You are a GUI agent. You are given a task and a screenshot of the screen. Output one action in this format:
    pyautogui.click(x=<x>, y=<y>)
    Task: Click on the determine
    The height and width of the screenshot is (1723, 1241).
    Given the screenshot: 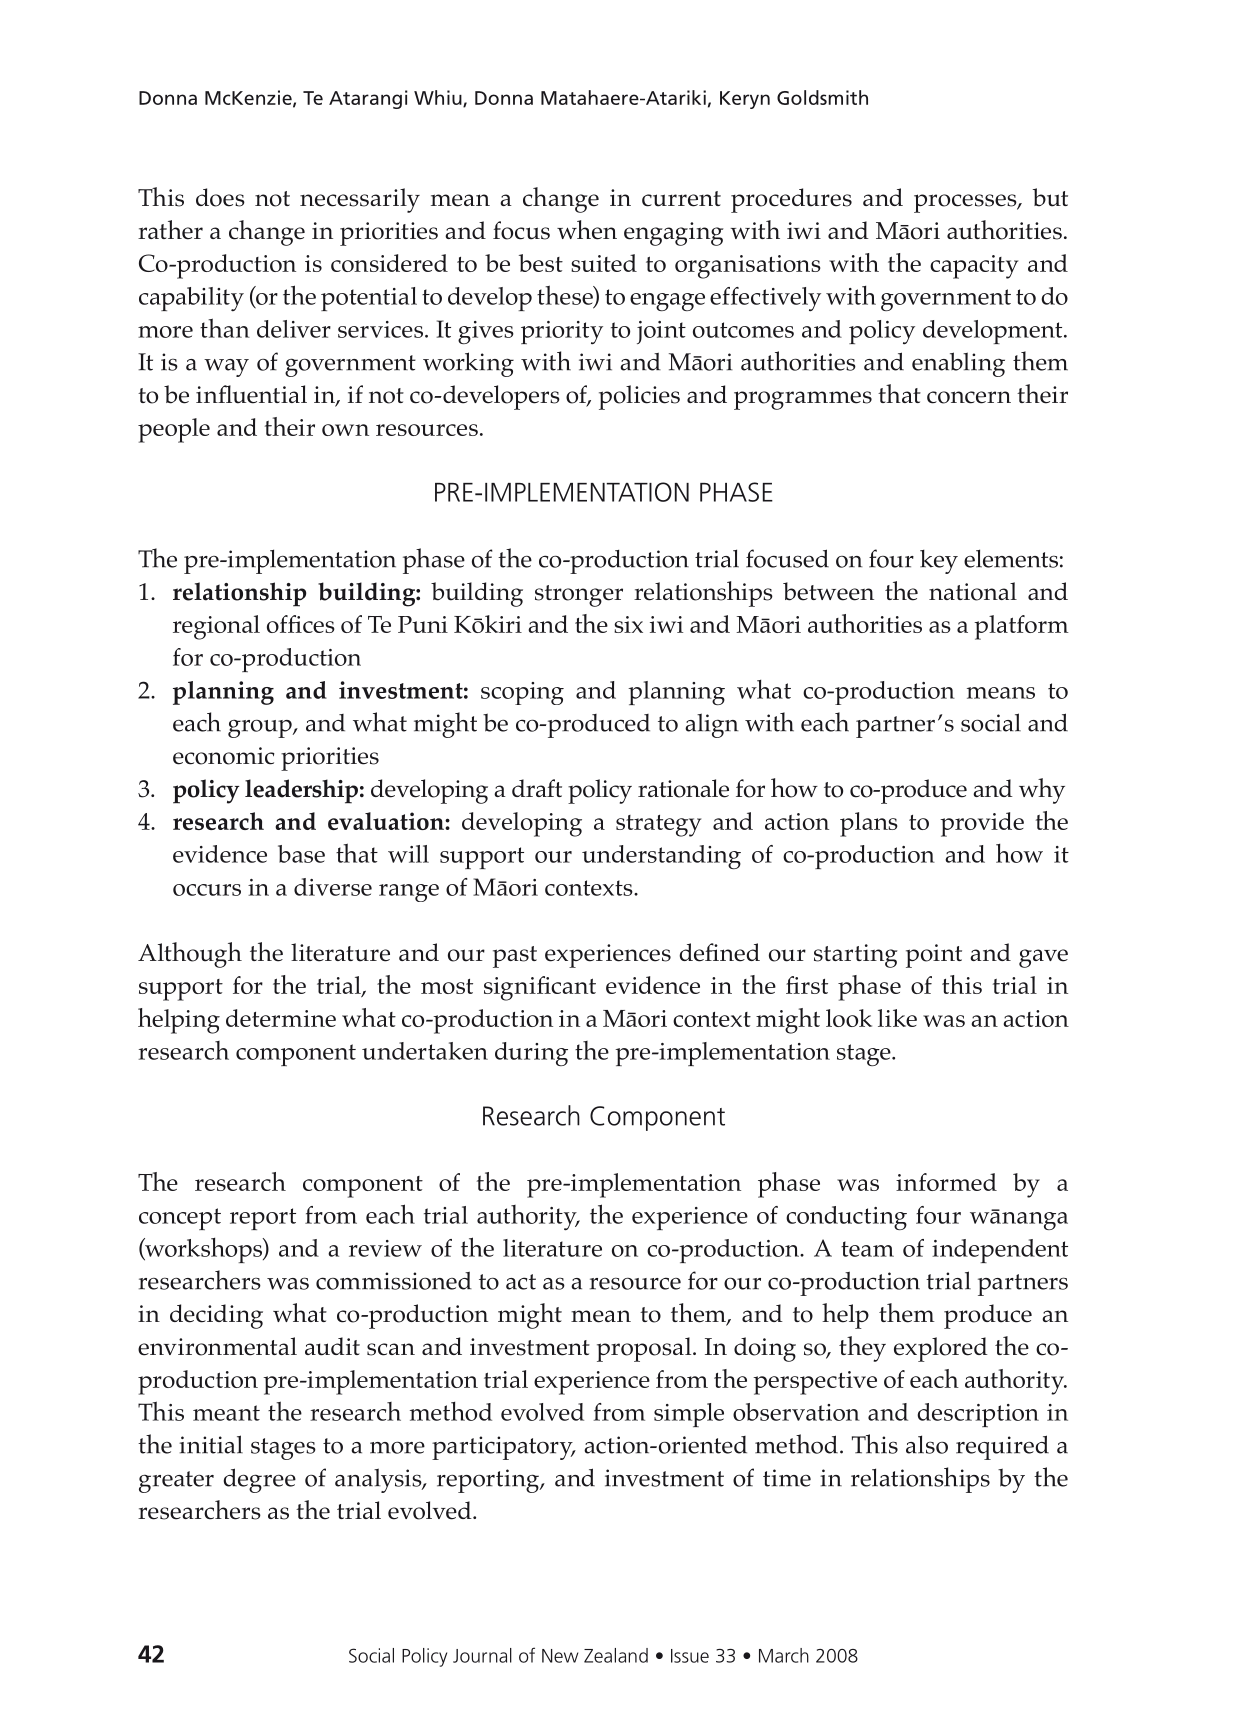 What is the action you would take?
    pyautogui.click(x=281, y=1018)
